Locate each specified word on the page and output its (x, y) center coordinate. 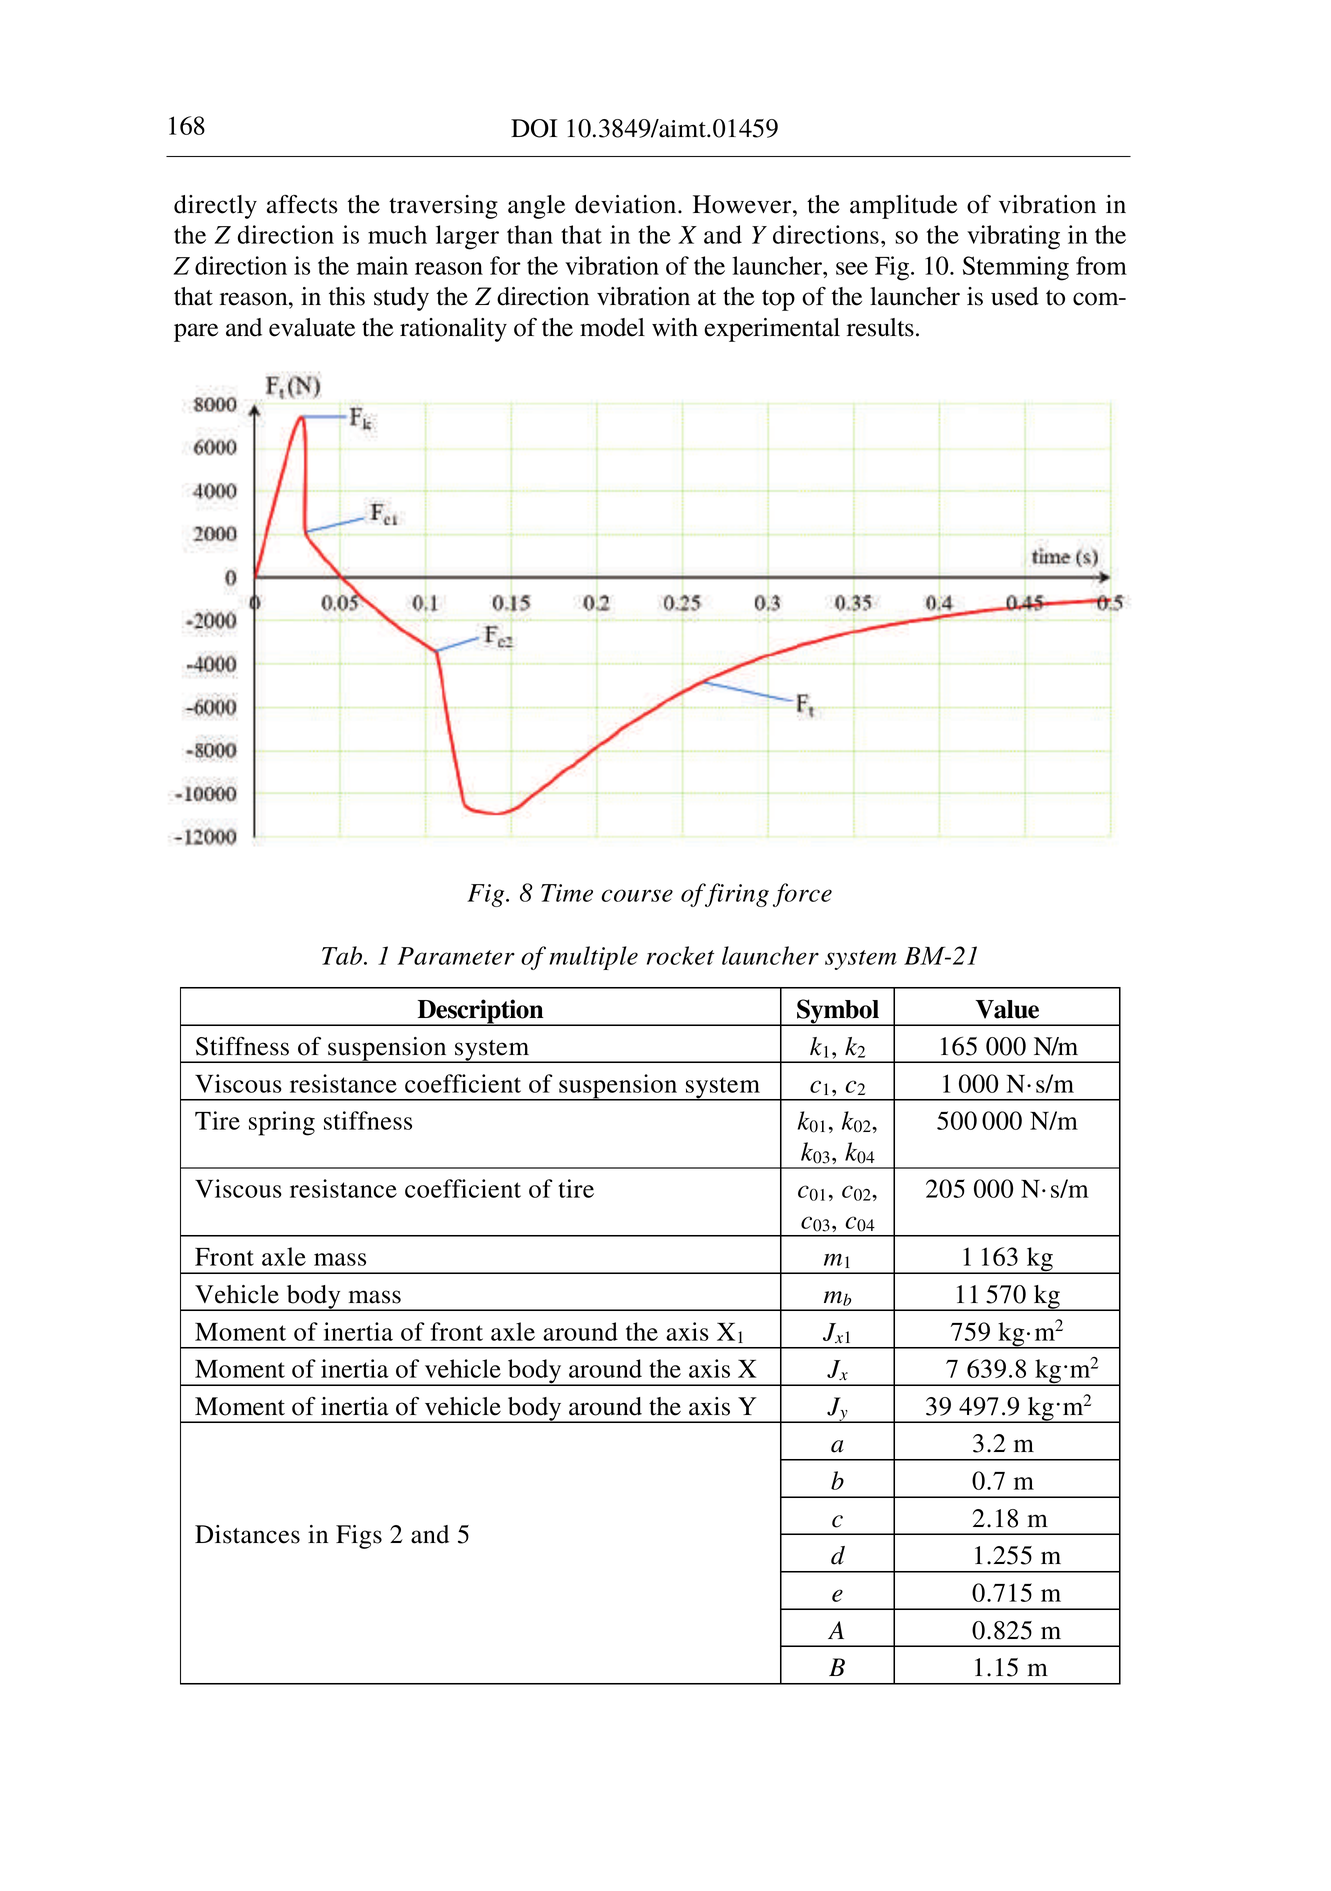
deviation (627, 204)
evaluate (312, 327)
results (880, 327)
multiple (593, 958)
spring (282, 1123)
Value (1007, 1009)
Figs (359, 1537)
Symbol (838, 1012)
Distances (247, 1534)
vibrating (1013, 237)
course (637, 895)
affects (302, 204)
